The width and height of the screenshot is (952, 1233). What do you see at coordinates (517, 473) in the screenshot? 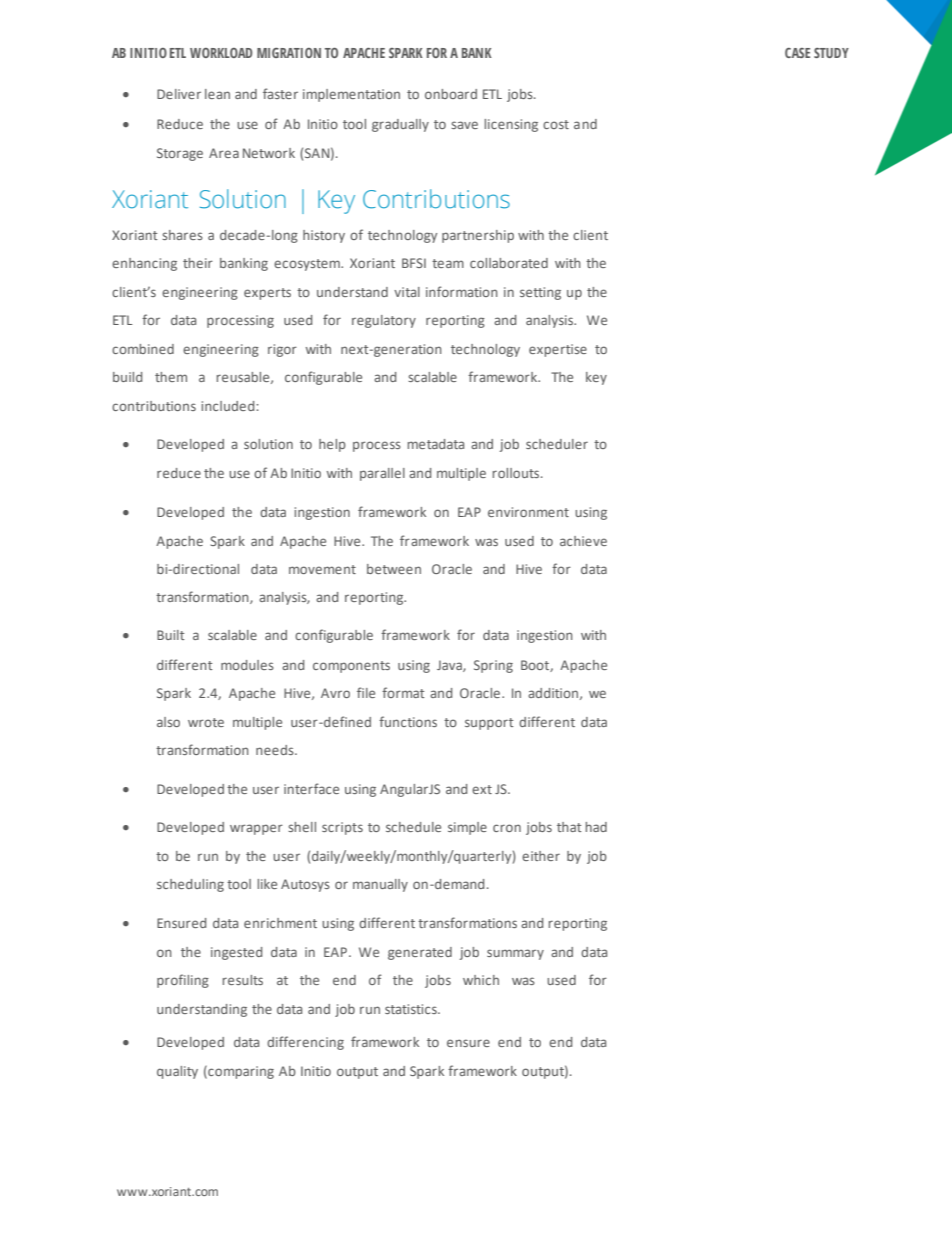
I see `rollouts` at bounding box center [517, 473].
